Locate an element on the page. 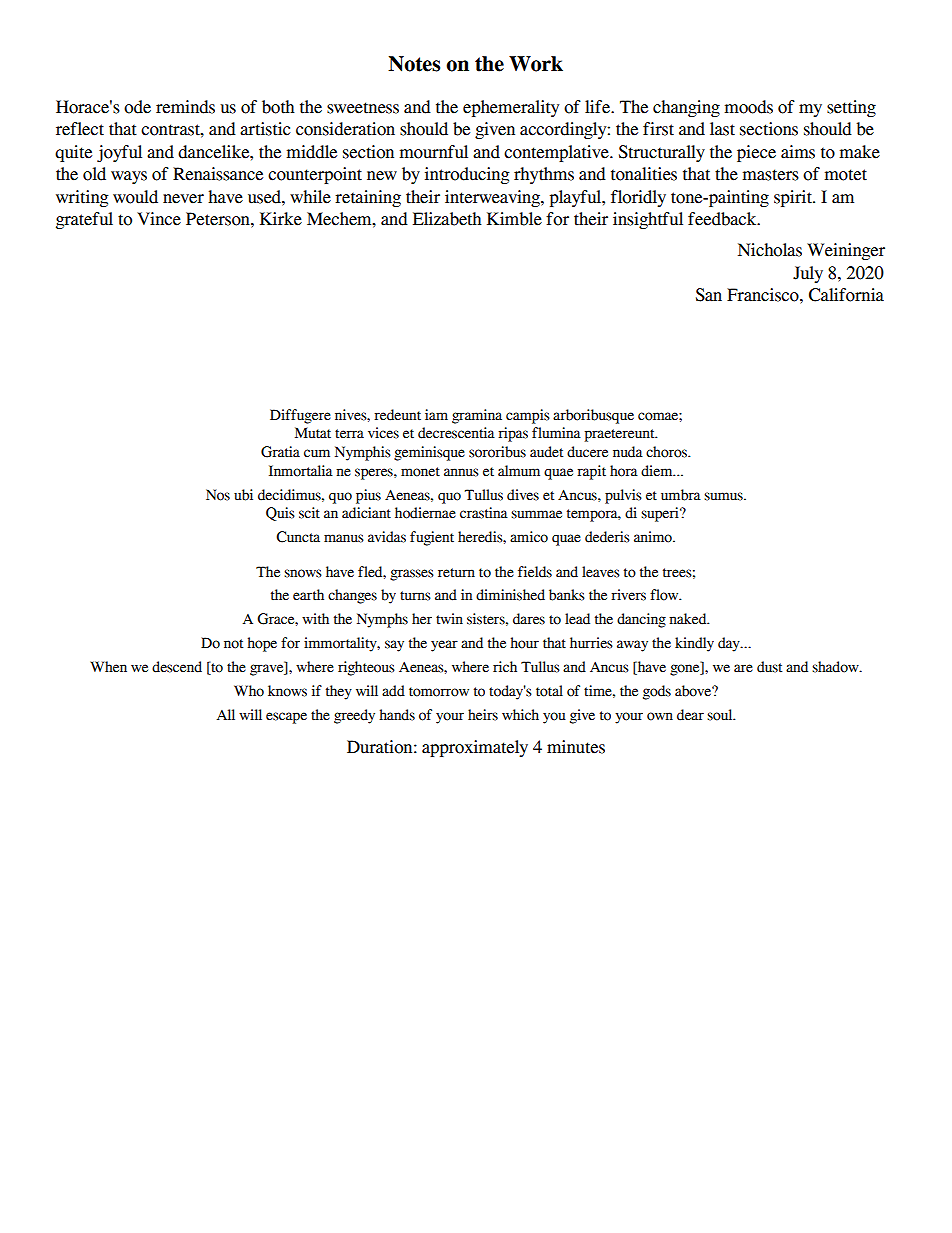 The height and width of the document is (1233, 952). reminds is located at coordinates (185, 107).
